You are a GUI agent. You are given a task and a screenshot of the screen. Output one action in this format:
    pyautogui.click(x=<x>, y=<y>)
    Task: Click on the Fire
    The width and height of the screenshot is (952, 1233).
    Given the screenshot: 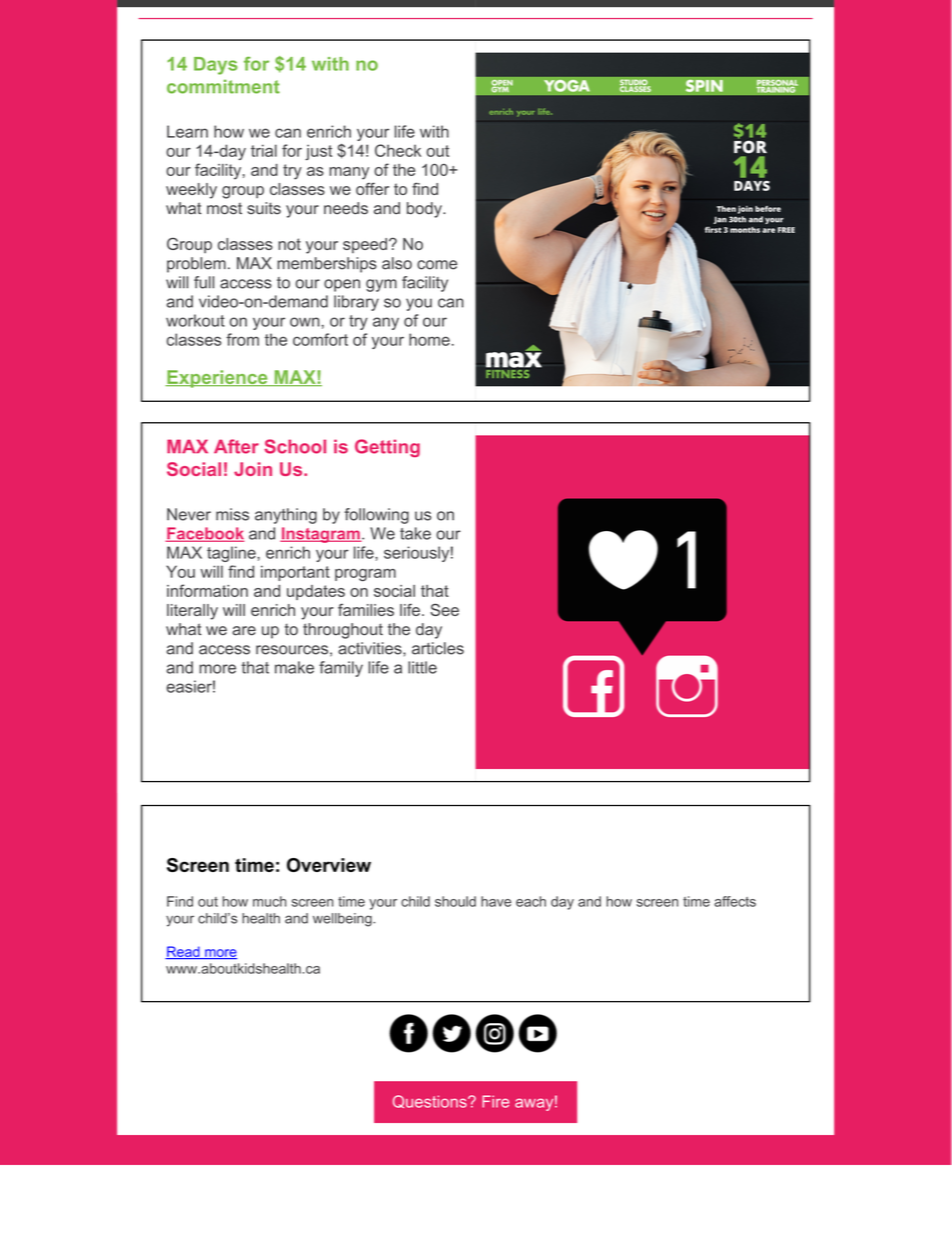 What is the action you would take?
    pyautogui.click(x=495, y=1101)
